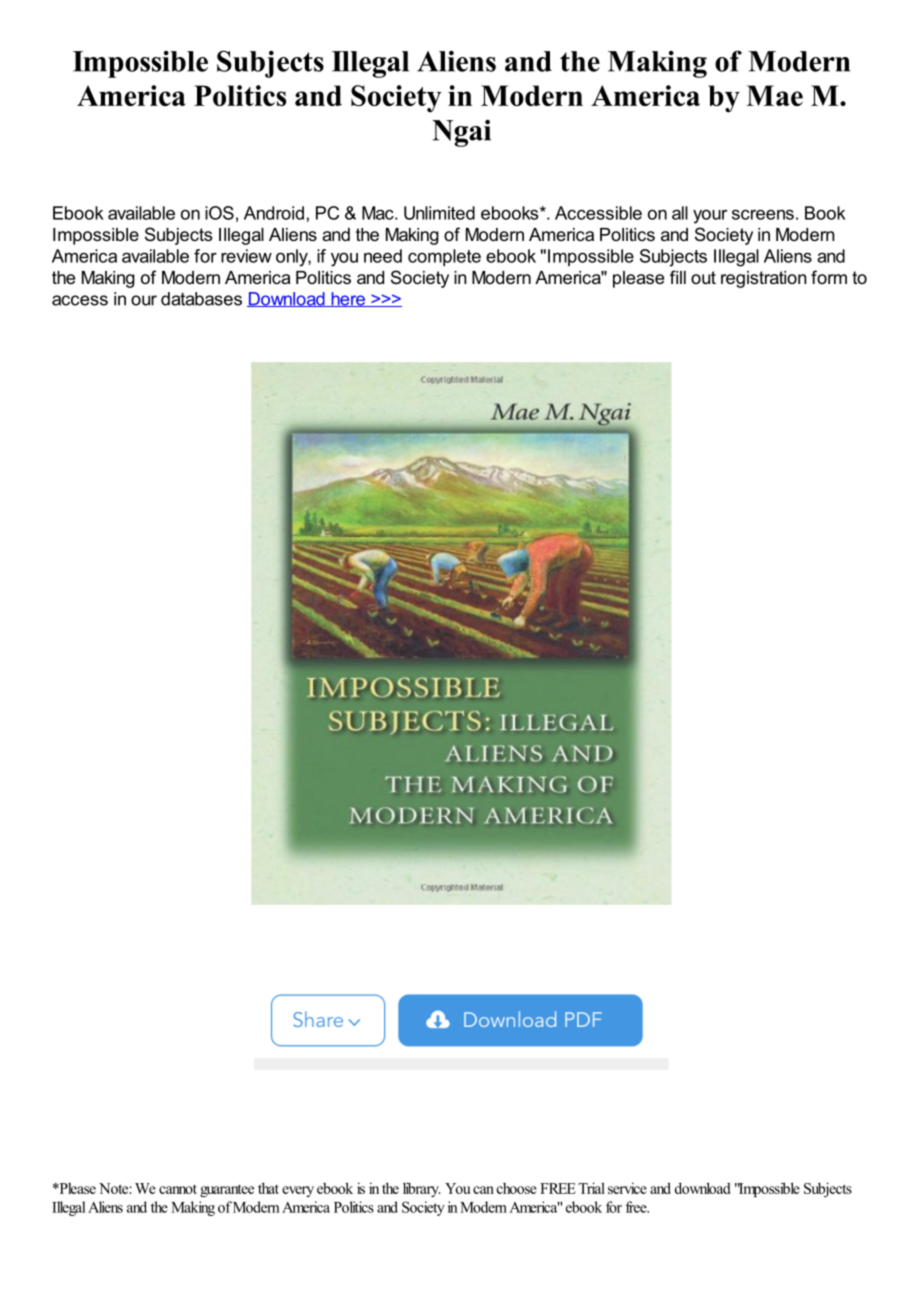 The image size is (924, 1308). I want to click on Android, so click(274, 213).
